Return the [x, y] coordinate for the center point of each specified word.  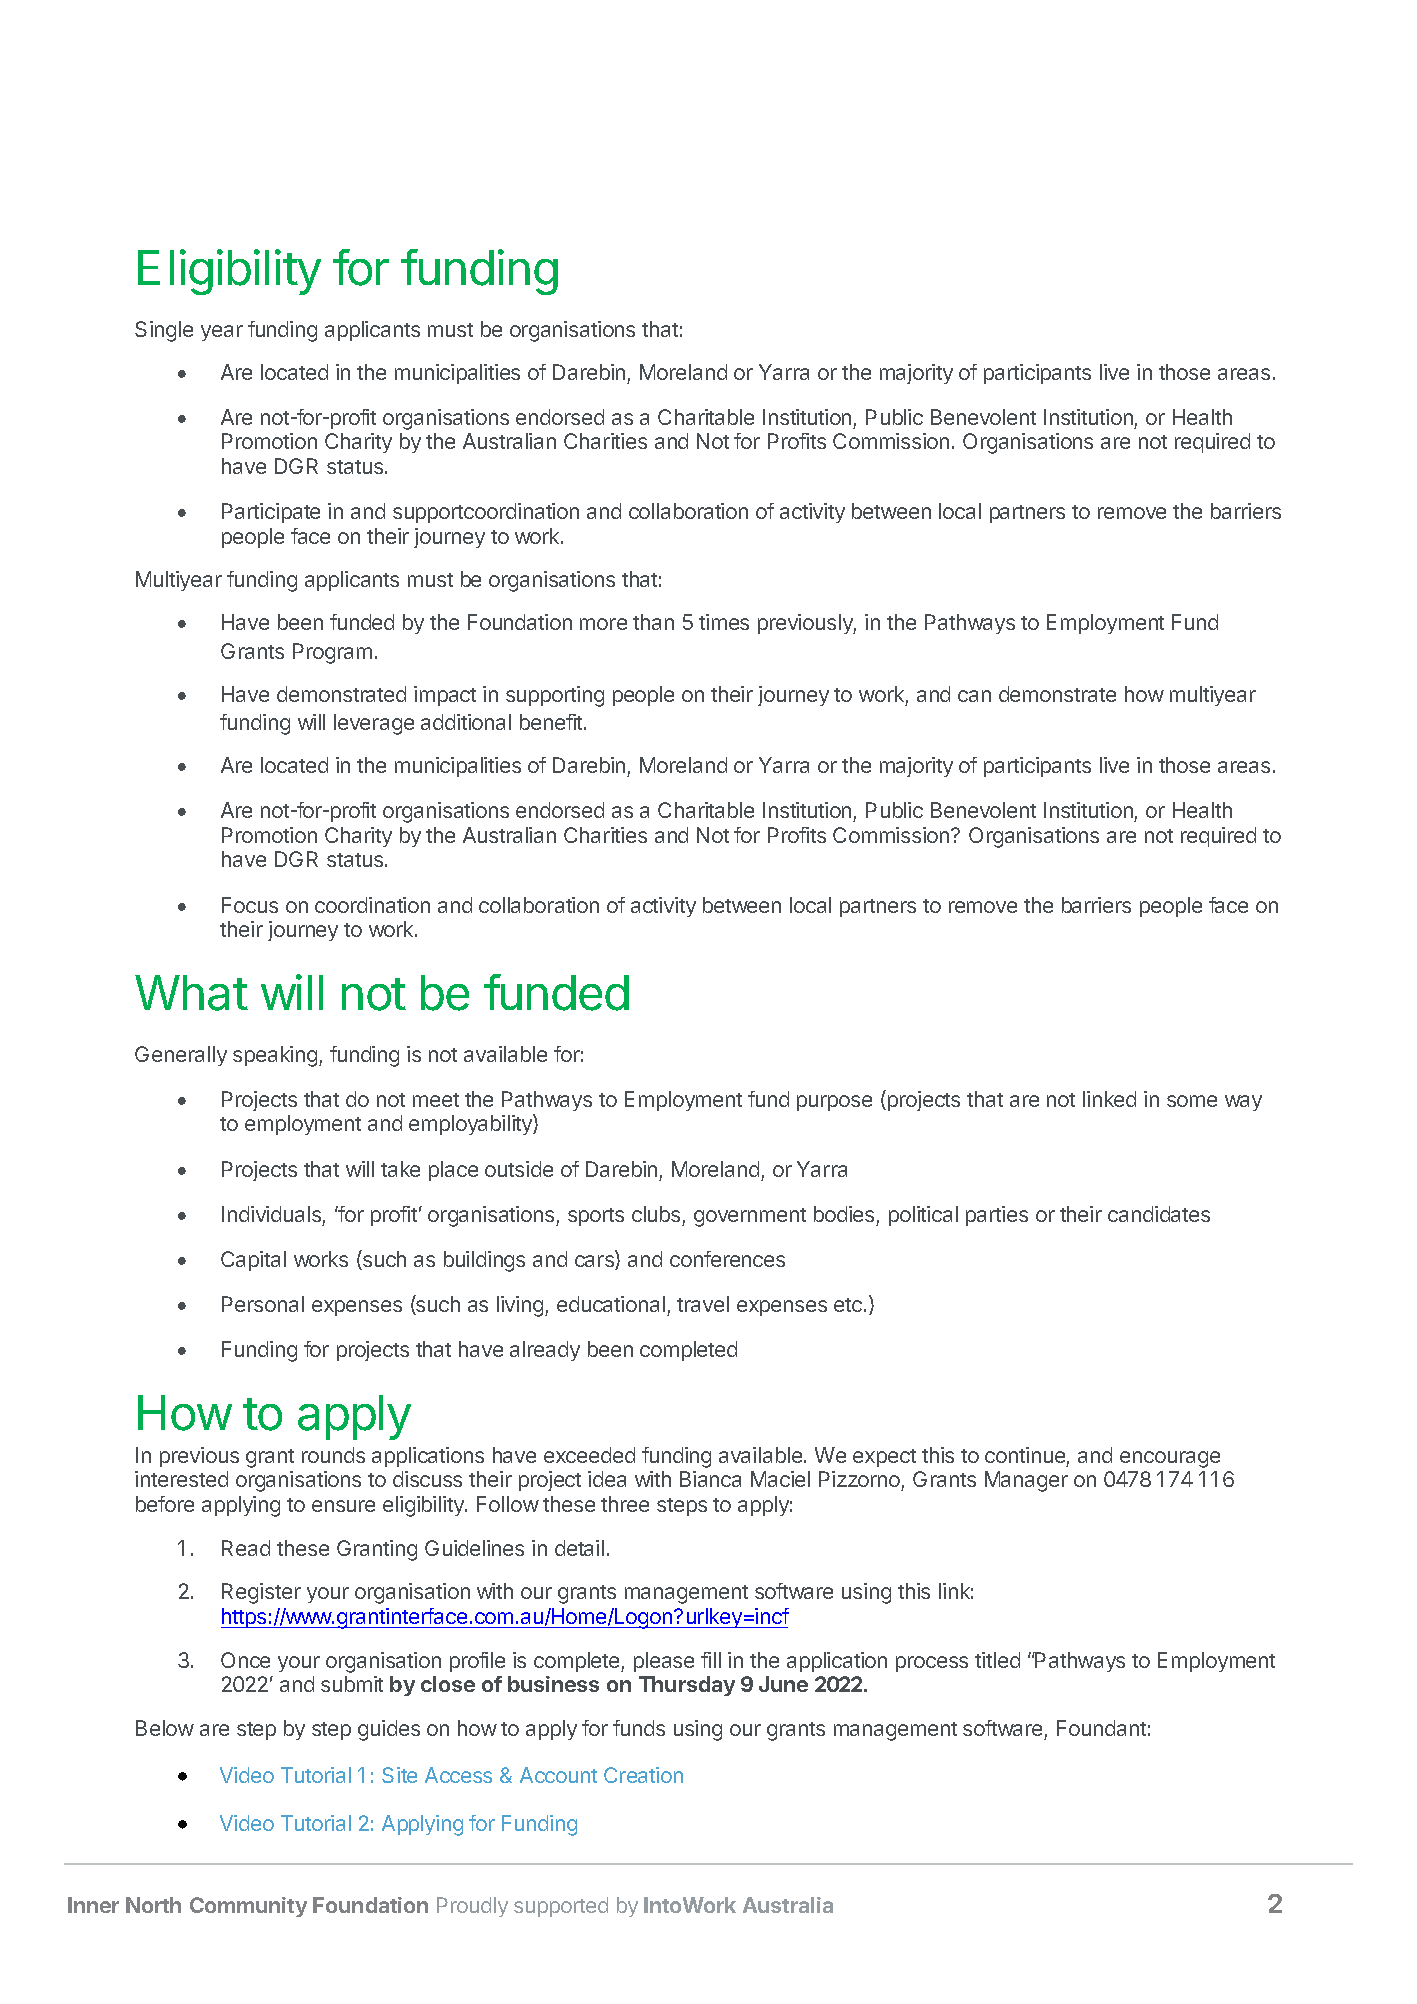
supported [561, 1907]
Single [164, 331]
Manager [1026, 1481]
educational [611, 1304]
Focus [250, 905]
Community [248, 1907]
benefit [552, 722]
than [653, 622]
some [1192, 1101]
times [724, 622]
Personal [263, 1304]
